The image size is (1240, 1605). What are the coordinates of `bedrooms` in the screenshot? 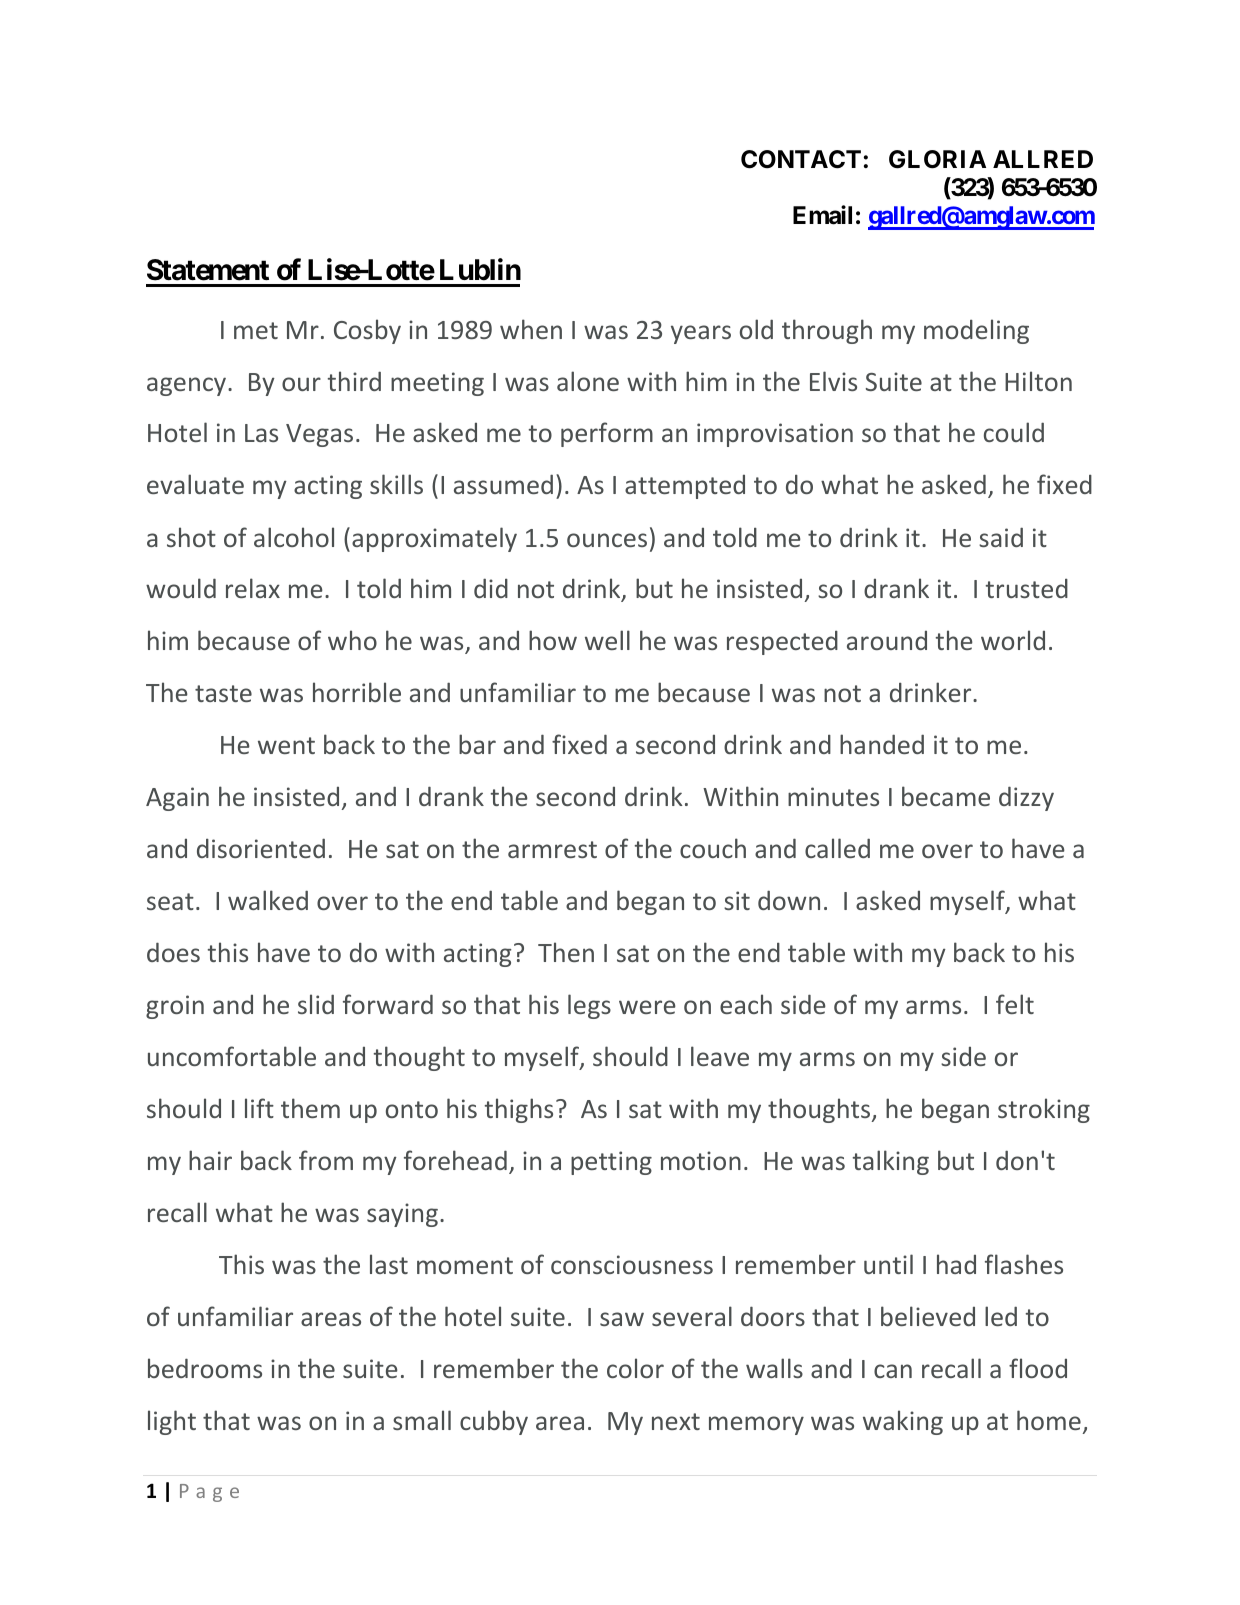 It's located at (205, 1368).
